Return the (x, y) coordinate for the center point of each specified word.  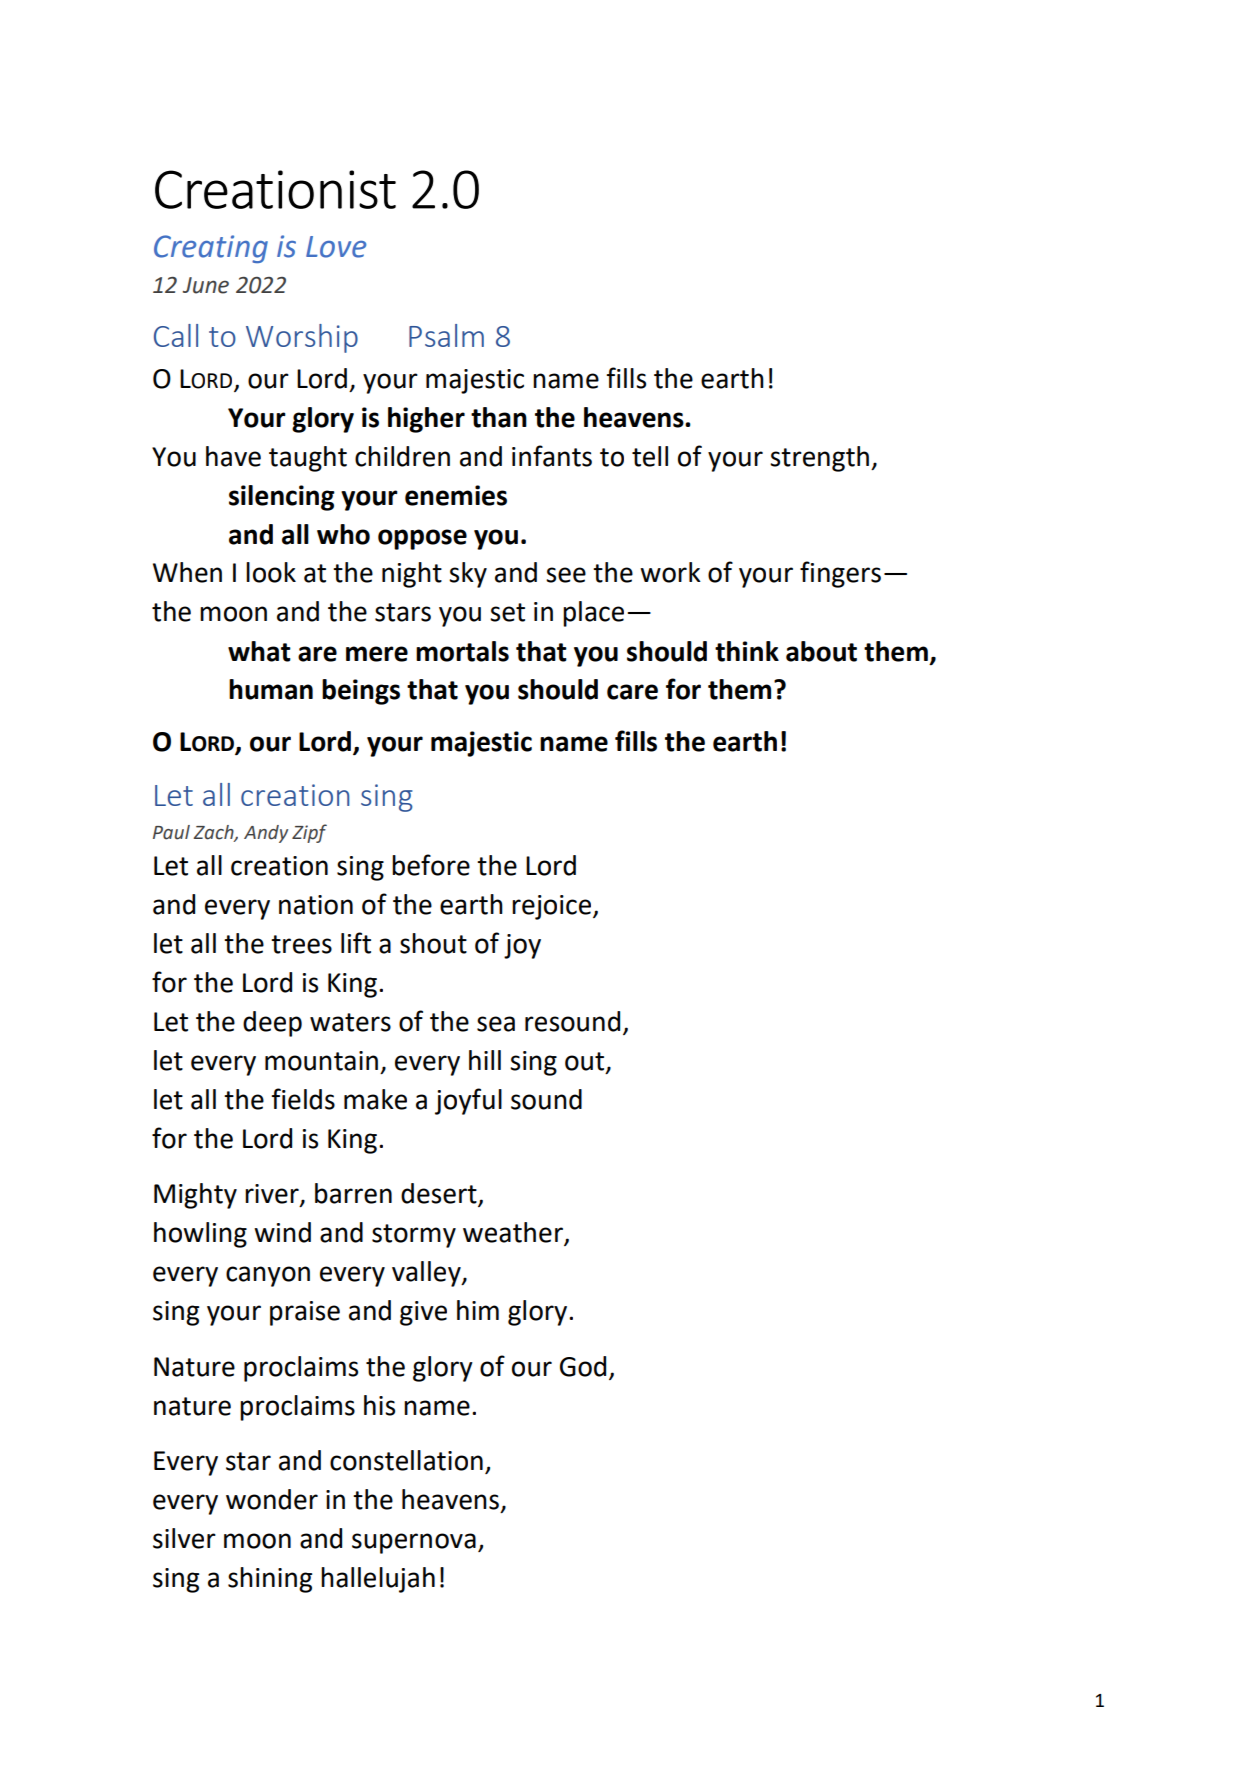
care (632, 692)
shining (270, 1580)
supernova (414, 1543)
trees (301, 944)
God (583, 1366)
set (507, 612)
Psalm (446, 335)
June (206, 285)
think (747, 651)
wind (282, 1232)
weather (514, 1233)
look (271, 572)
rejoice (553, 907)
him (478, 1310)
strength (819, 459)
